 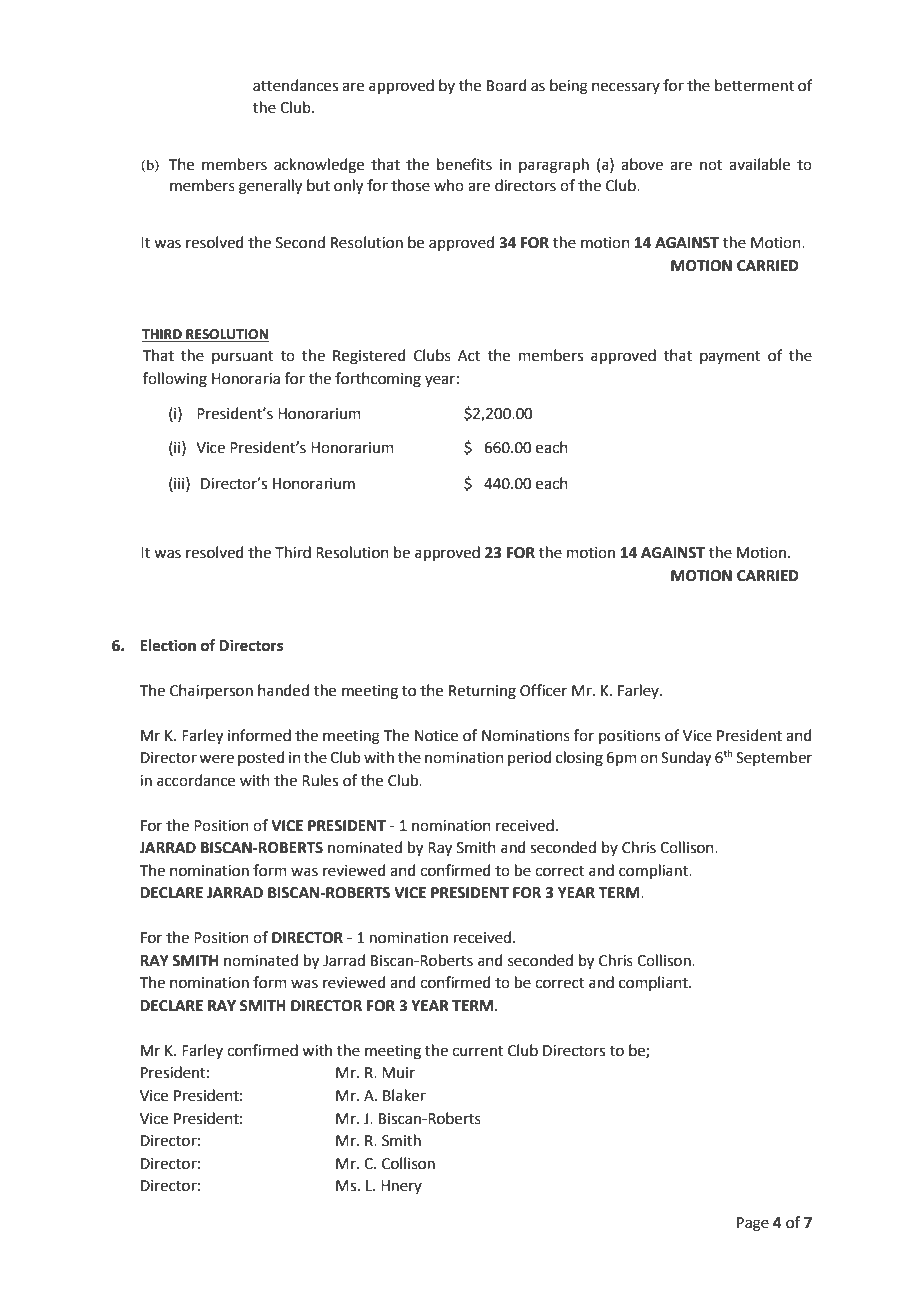 What do you see at coordinates (469, 356) in the page?
I see `Act` at bounding box center [469, 356].
